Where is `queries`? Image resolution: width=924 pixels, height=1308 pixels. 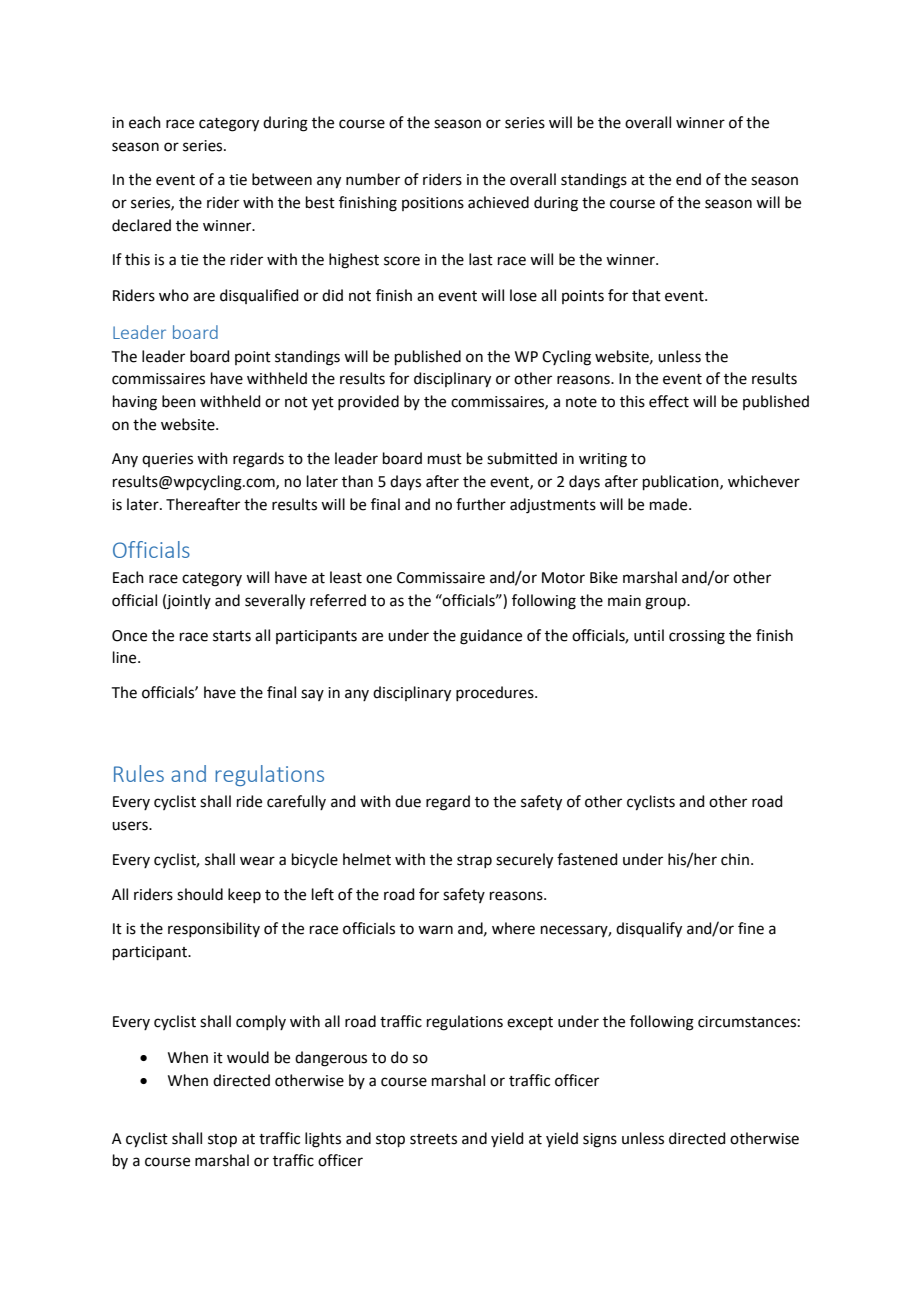 queries is located at coordinates (167, 460).
